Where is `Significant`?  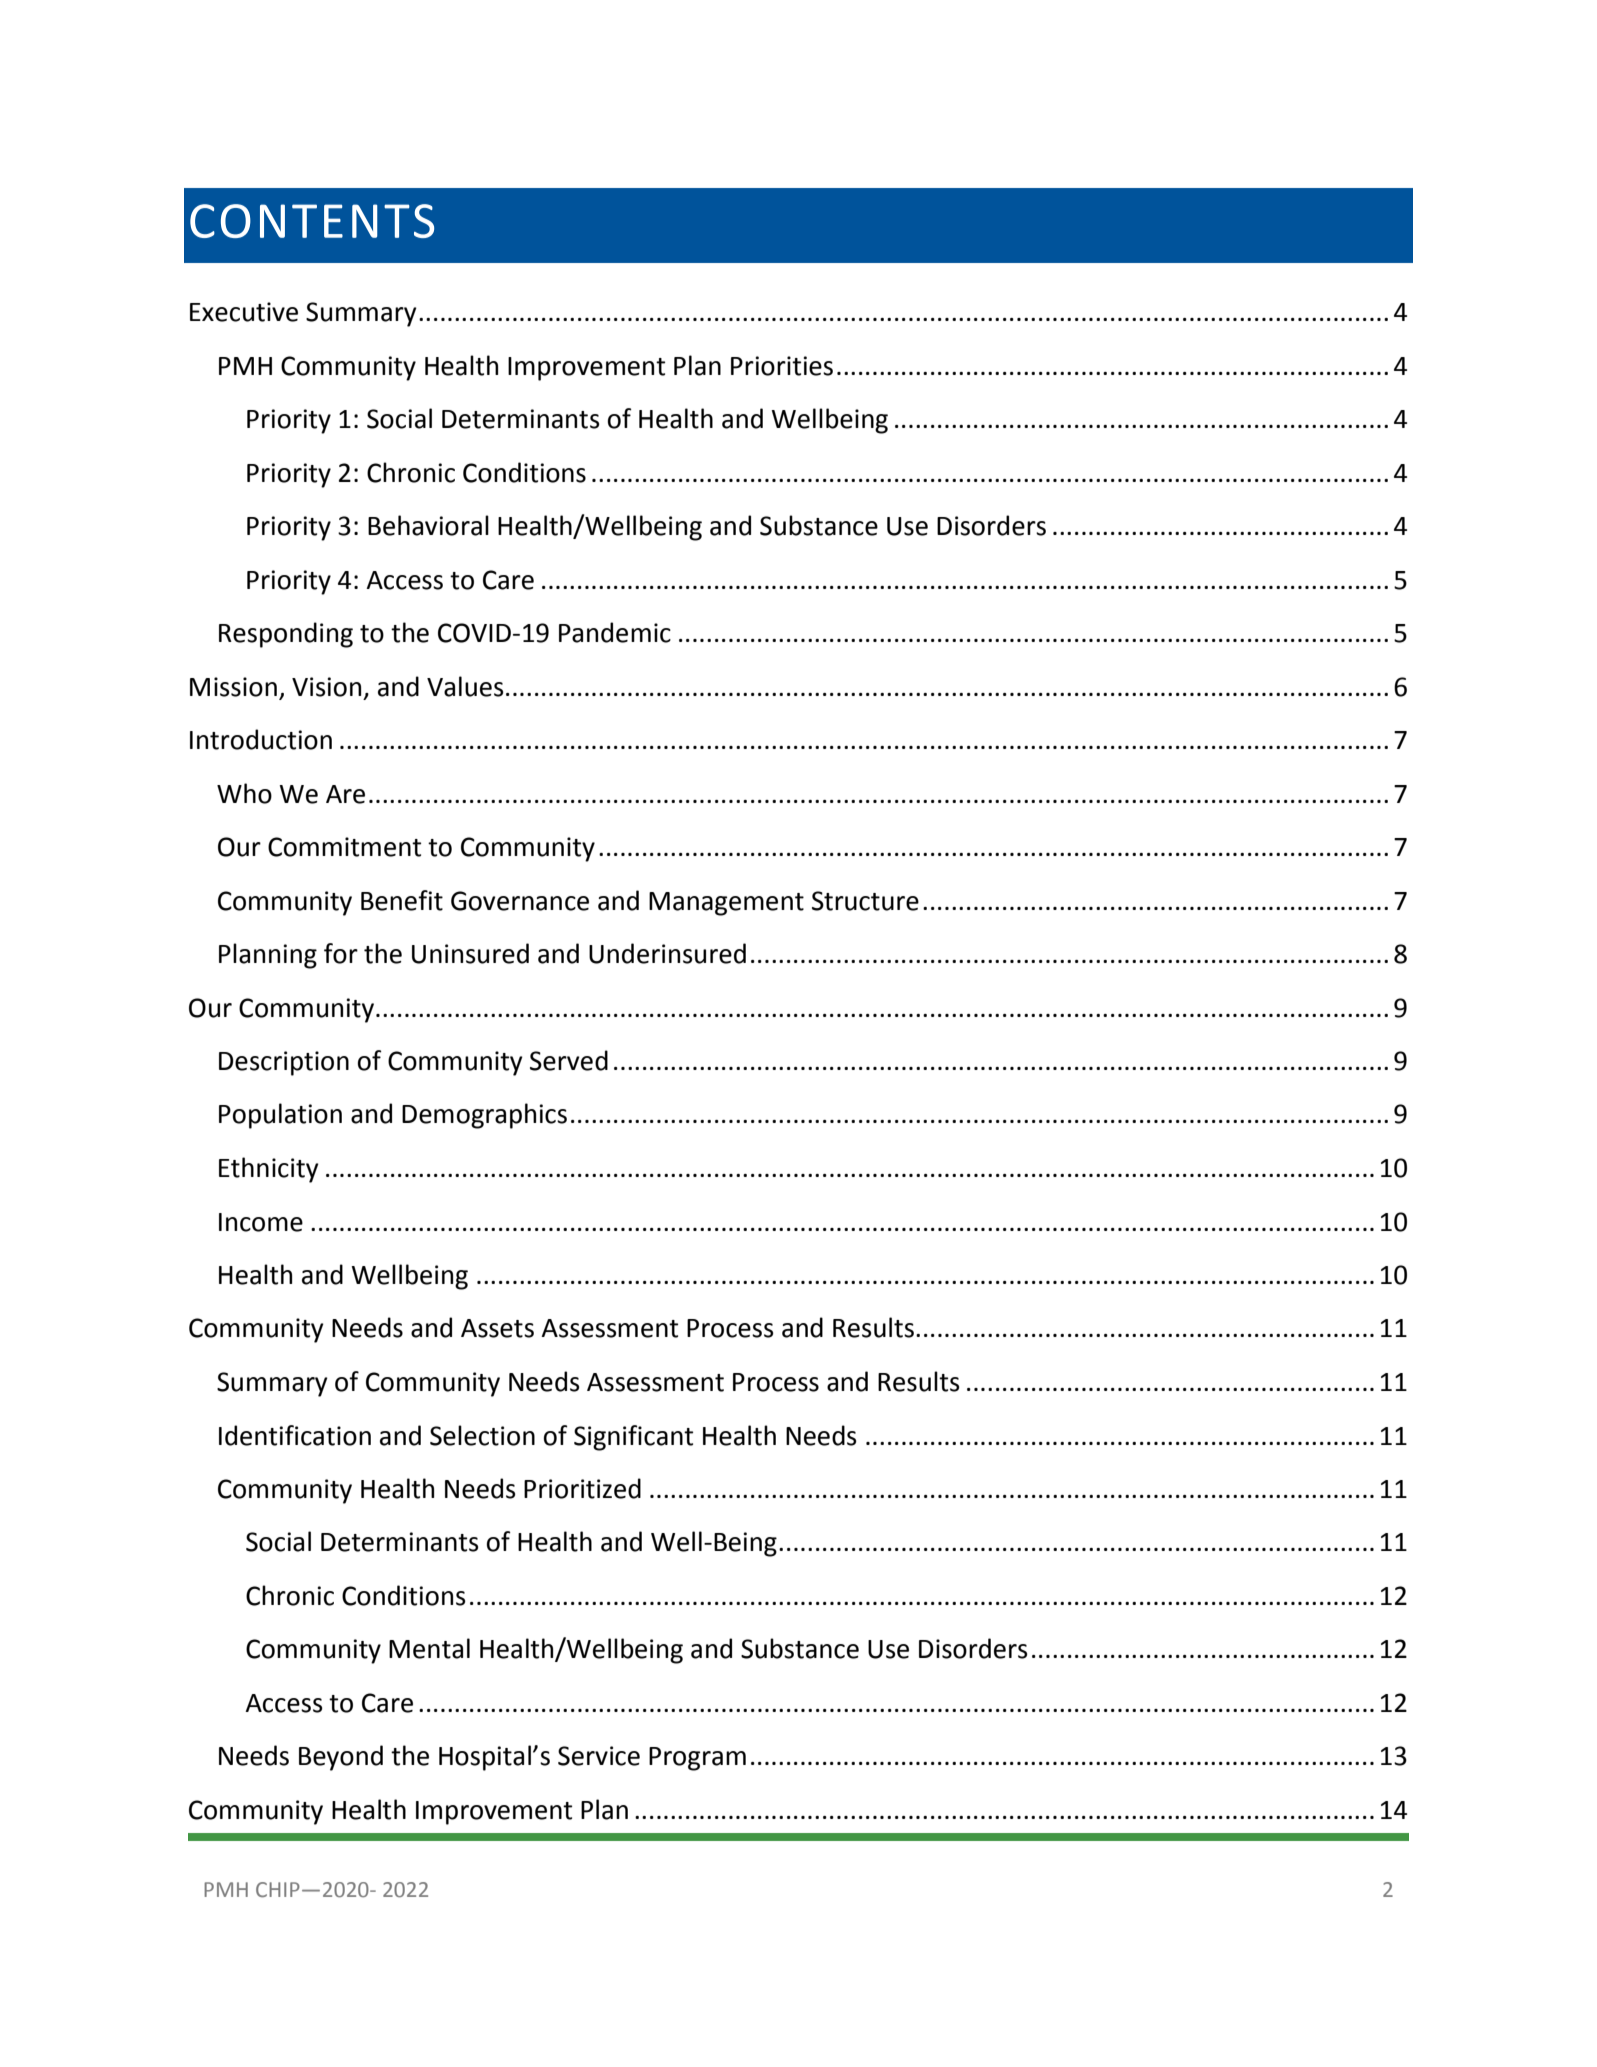
Significant is located at coordinates (633, 1438).
